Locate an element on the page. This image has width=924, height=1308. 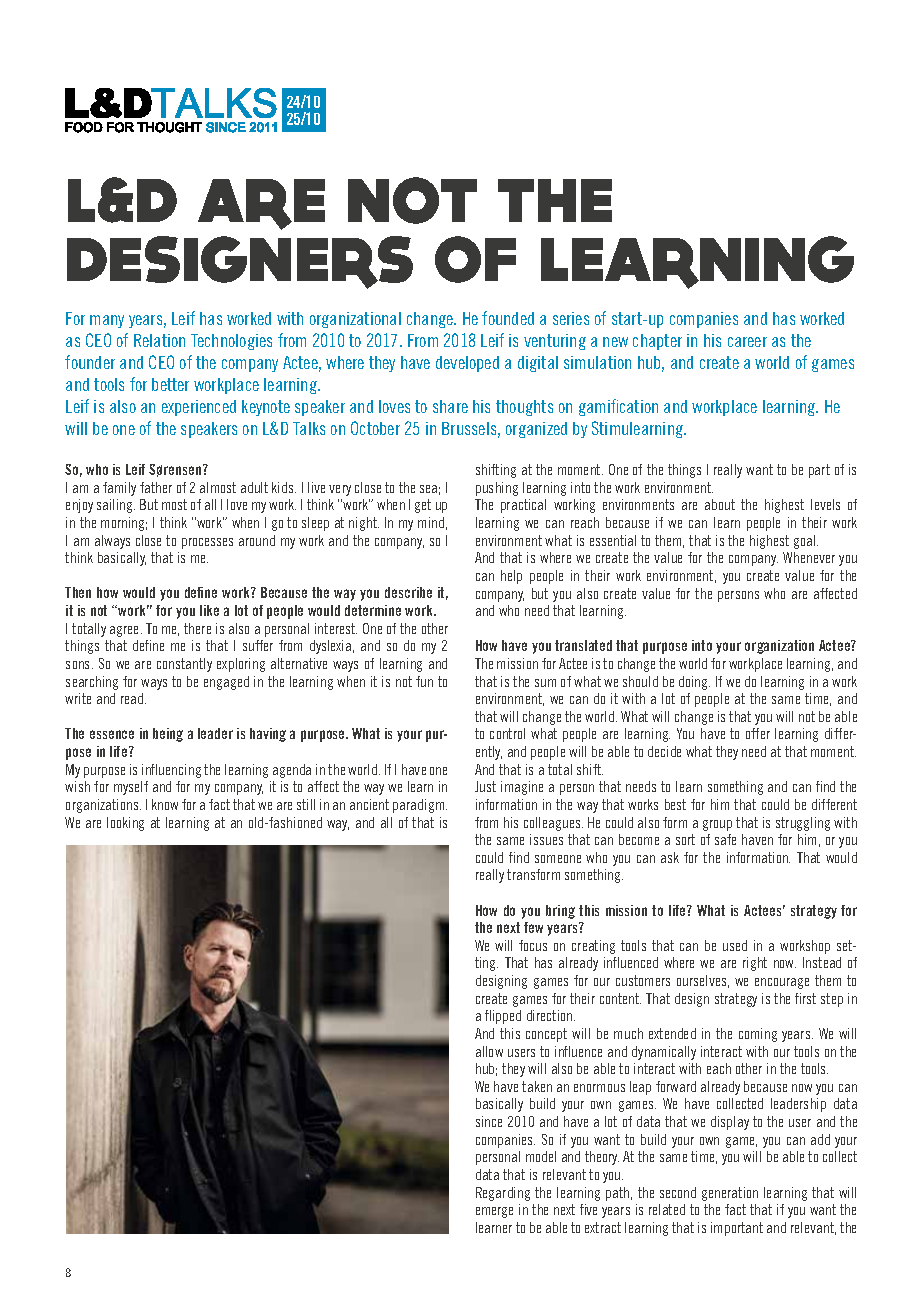
constantly is located at coordinates (184, 665).
